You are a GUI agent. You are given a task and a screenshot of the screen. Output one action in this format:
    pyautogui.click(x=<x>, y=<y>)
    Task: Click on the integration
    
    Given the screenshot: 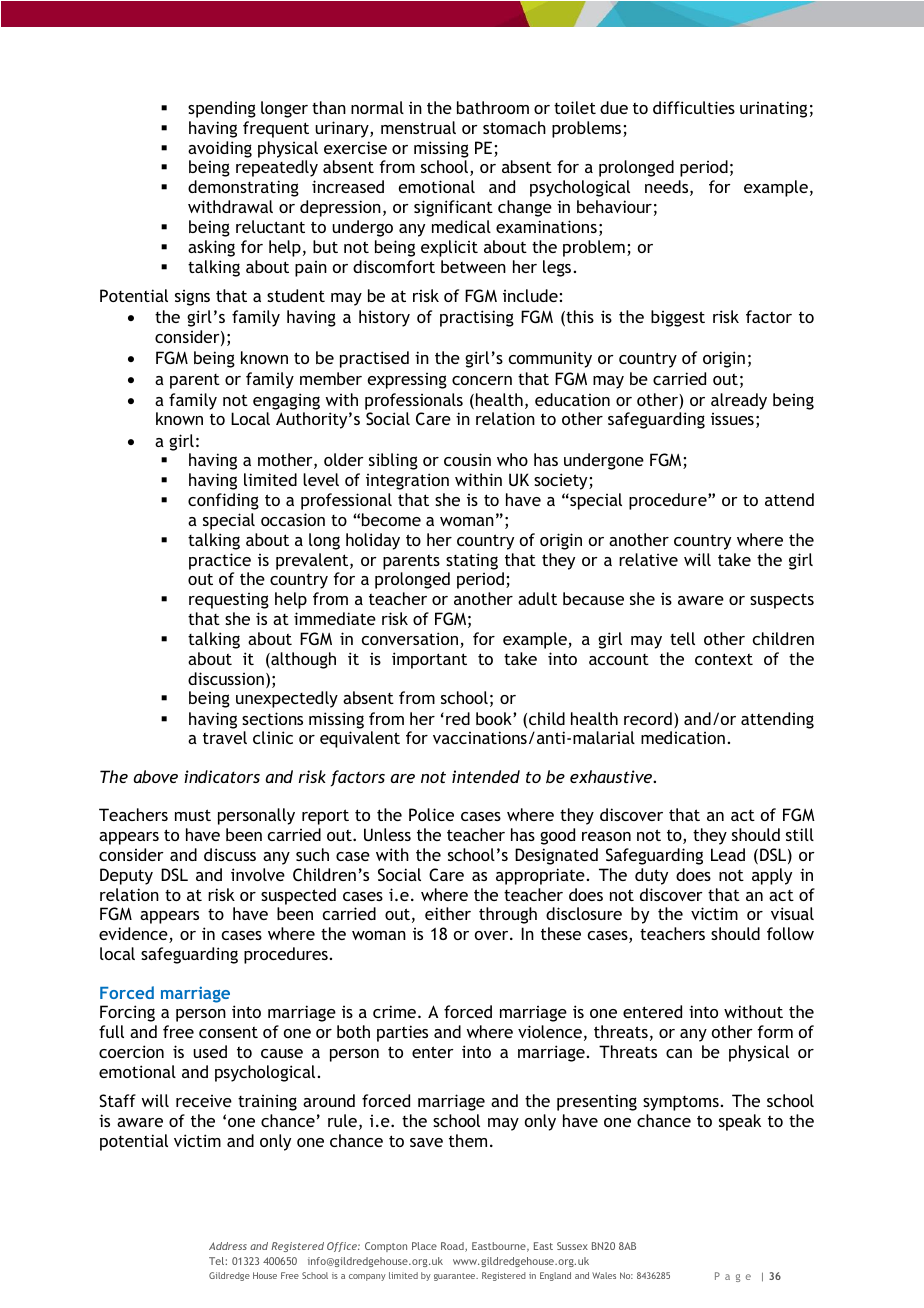 What is the action you would take?
    pyautogui.click(x=407, y=481)
